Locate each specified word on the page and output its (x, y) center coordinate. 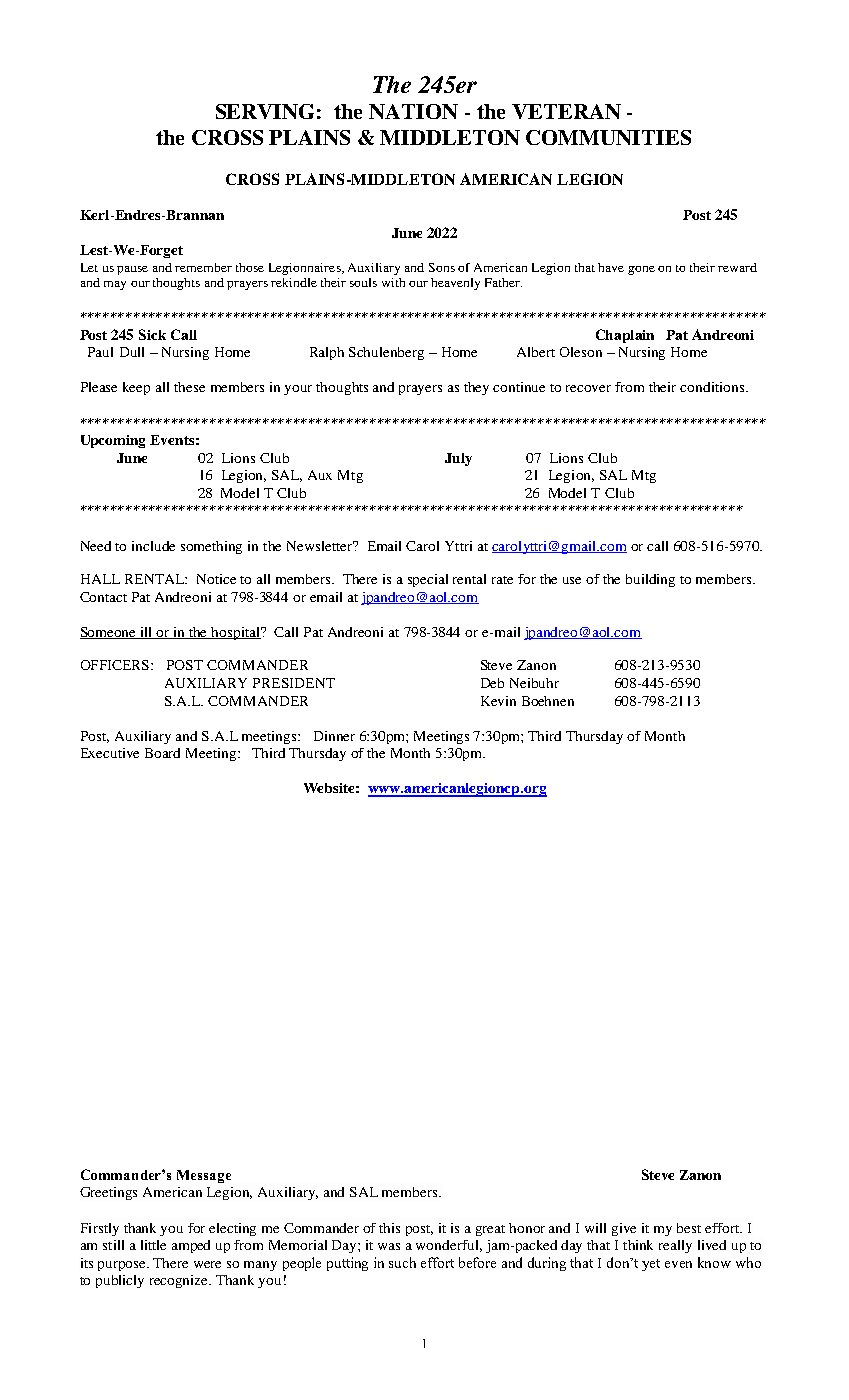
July (458, 459)
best (689, 1228)
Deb (492, 683)
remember (203, 267)
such (402, 1262)
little (153, 1245)
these (189, 387)
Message (204, 1176)
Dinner (334, 736)
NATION (413, 111)
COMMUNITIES (608, 137)
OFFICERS (116, 665)
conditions (712, 387)
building (650, 580)
